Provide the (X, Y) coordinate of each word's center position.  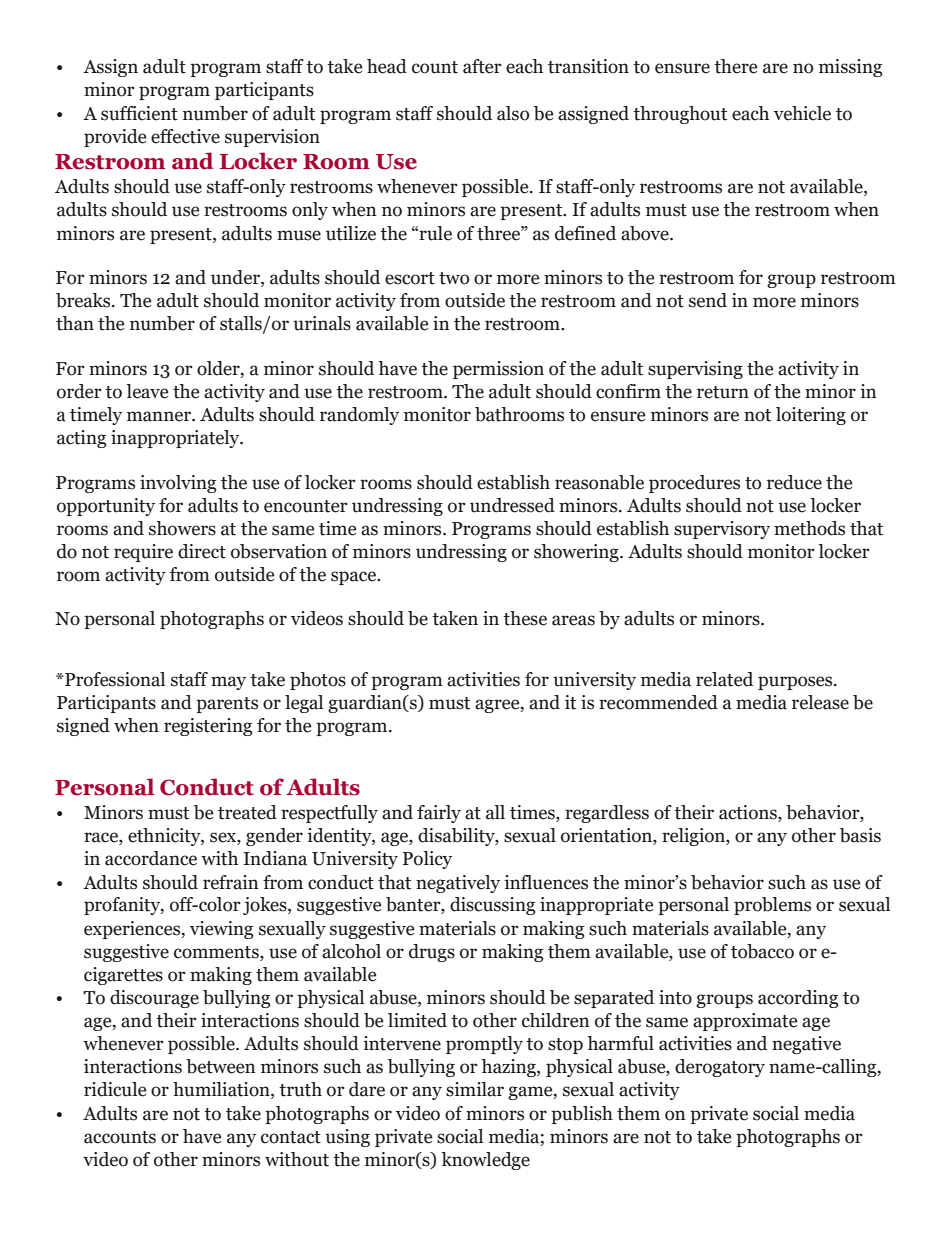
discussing (493, 906)
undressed (512, 505)
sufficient (139, 113)
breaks (84, 300)
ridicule (115, 1089)
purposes (796, 683)
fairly (439, 814)
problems (772, 906)
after (482, 66)
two (454, 278)
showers (182, 528)
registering (208, 727)
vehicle (802, 113)
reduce (794, 482)
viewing (222, 930)
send (708, 300)
